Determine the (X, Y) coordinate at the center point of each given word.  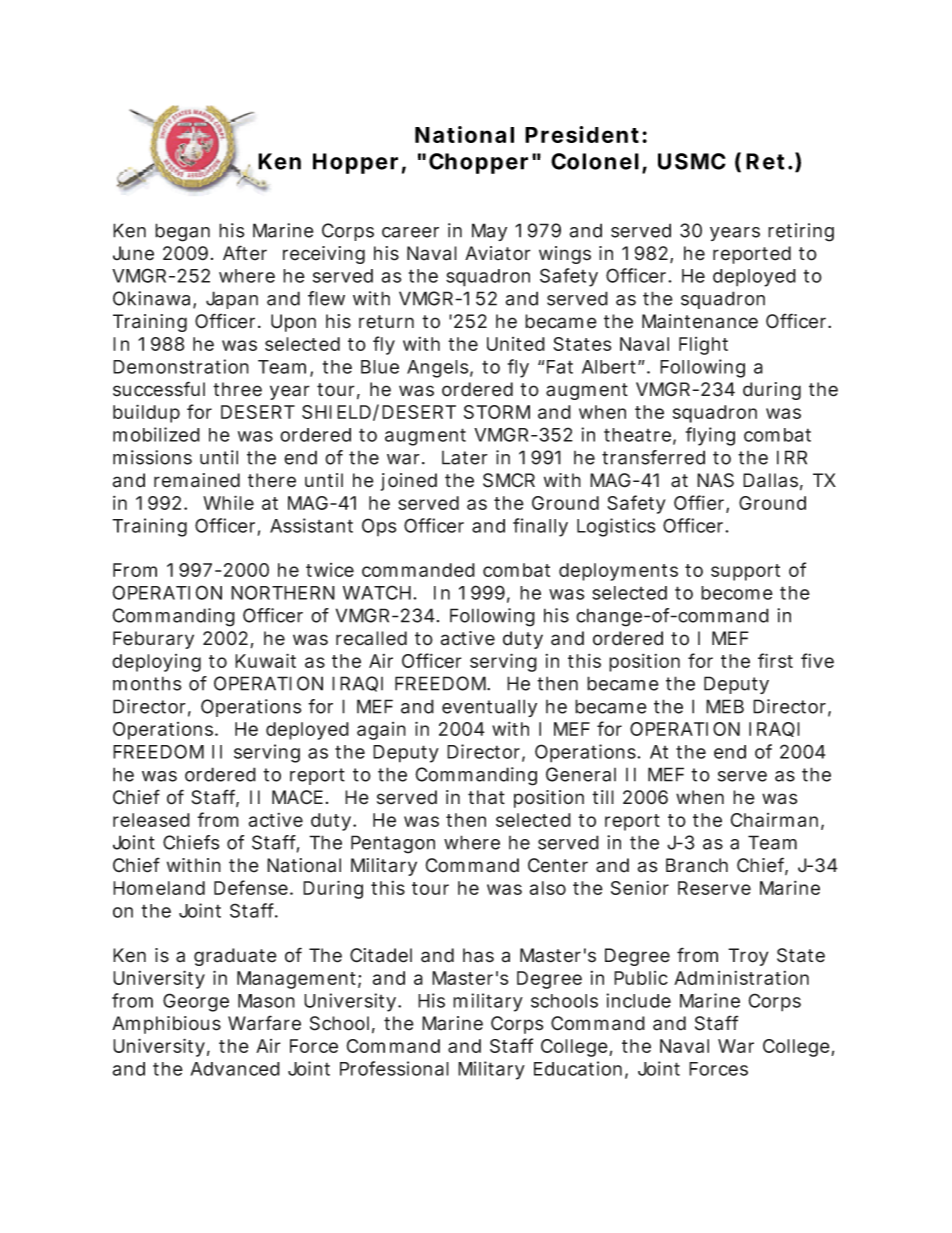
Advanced (235, 1069)
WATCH (378, 592)
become (737, 593)
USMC (692, 161)
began (182, 232)
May (489, 232)
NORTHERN (283, 592)
